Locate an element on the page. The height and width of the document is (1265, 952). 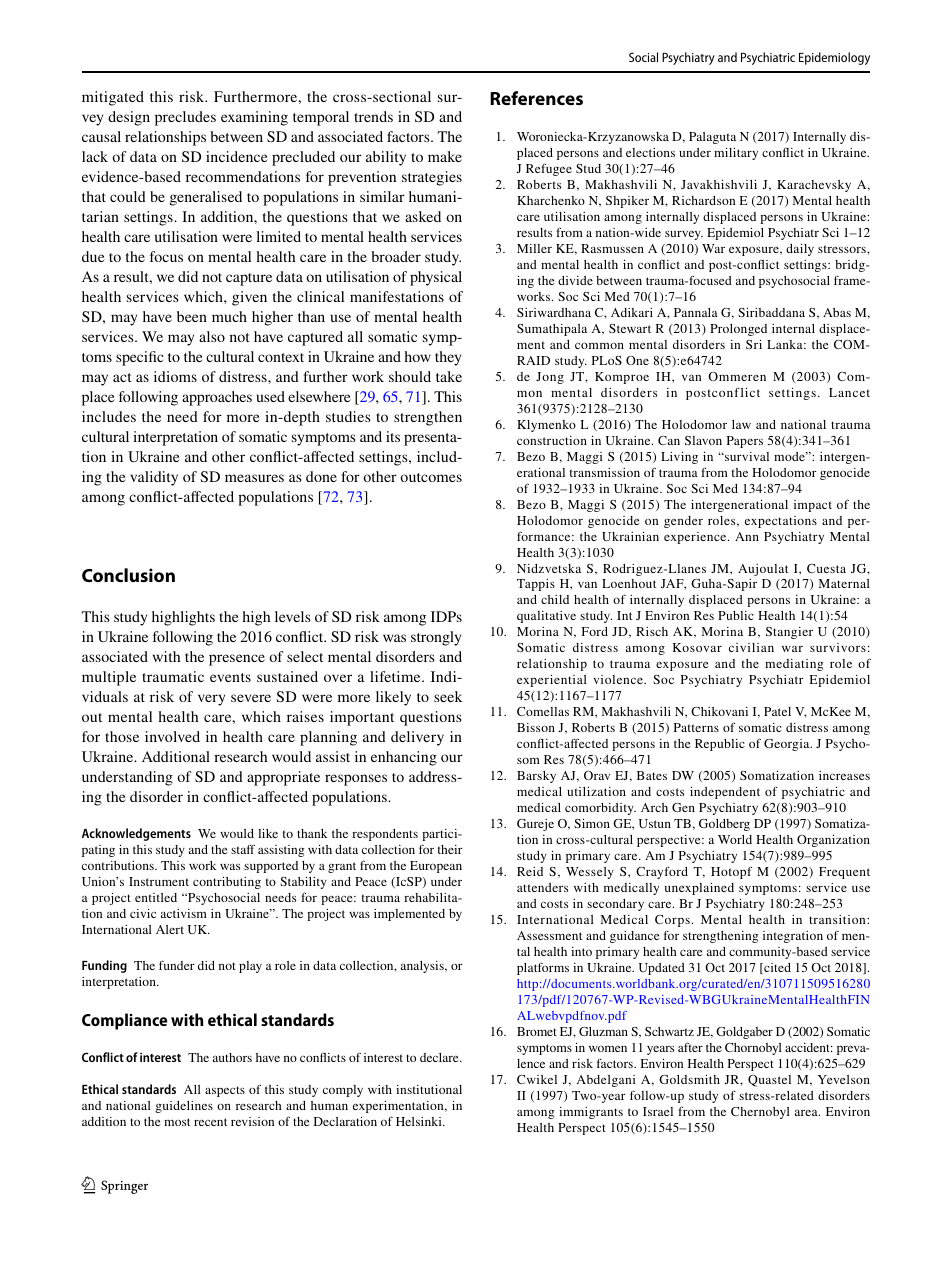
Patel is located at coordinates (777, 711).
